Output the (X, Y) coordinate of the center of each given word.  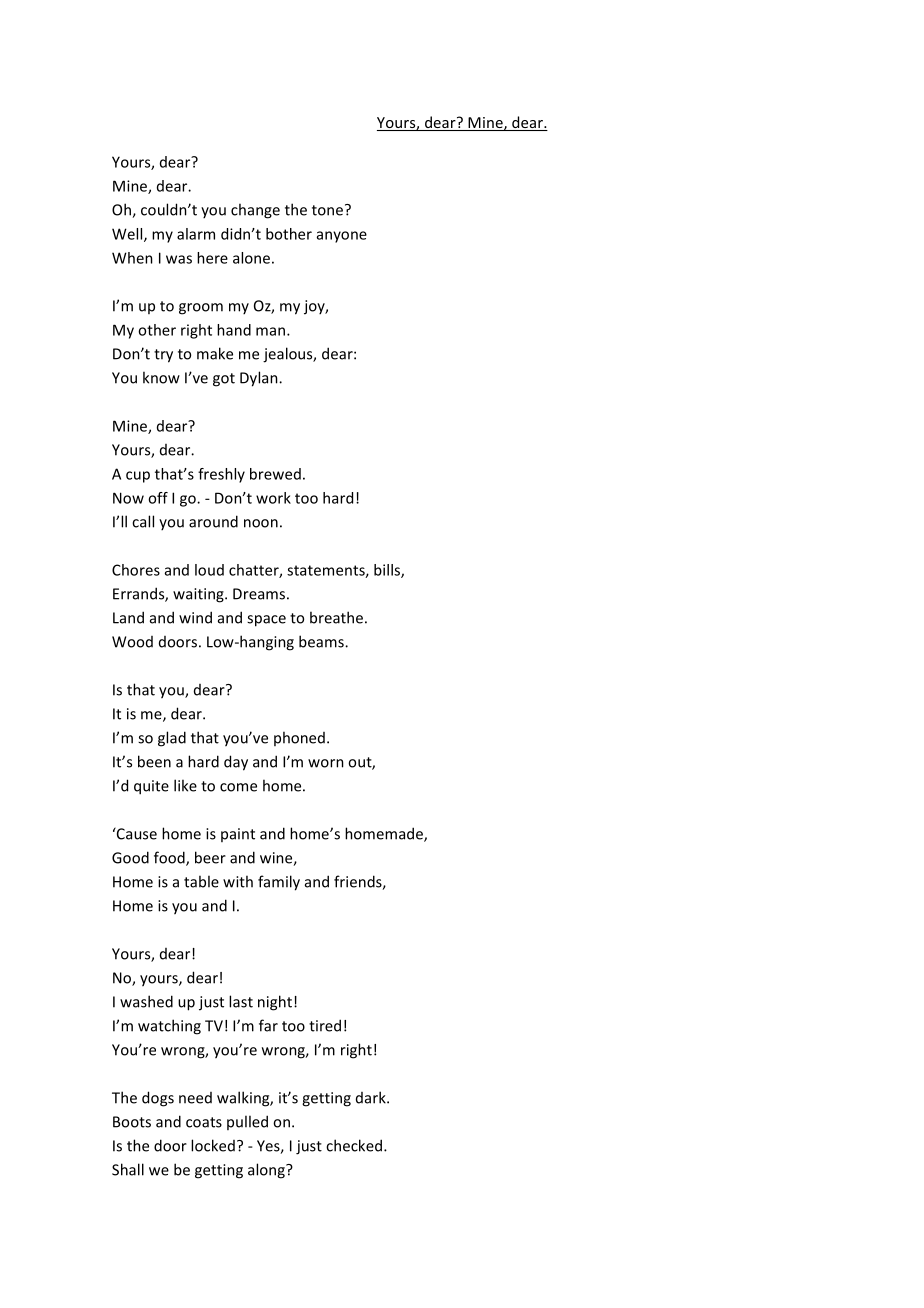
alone (251, 258)
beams (322, 641)
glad (172, 739)
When (132, 258)
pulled (247, 1122)
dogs (158, 1099)
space (266, 621)
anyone (342, 237)
